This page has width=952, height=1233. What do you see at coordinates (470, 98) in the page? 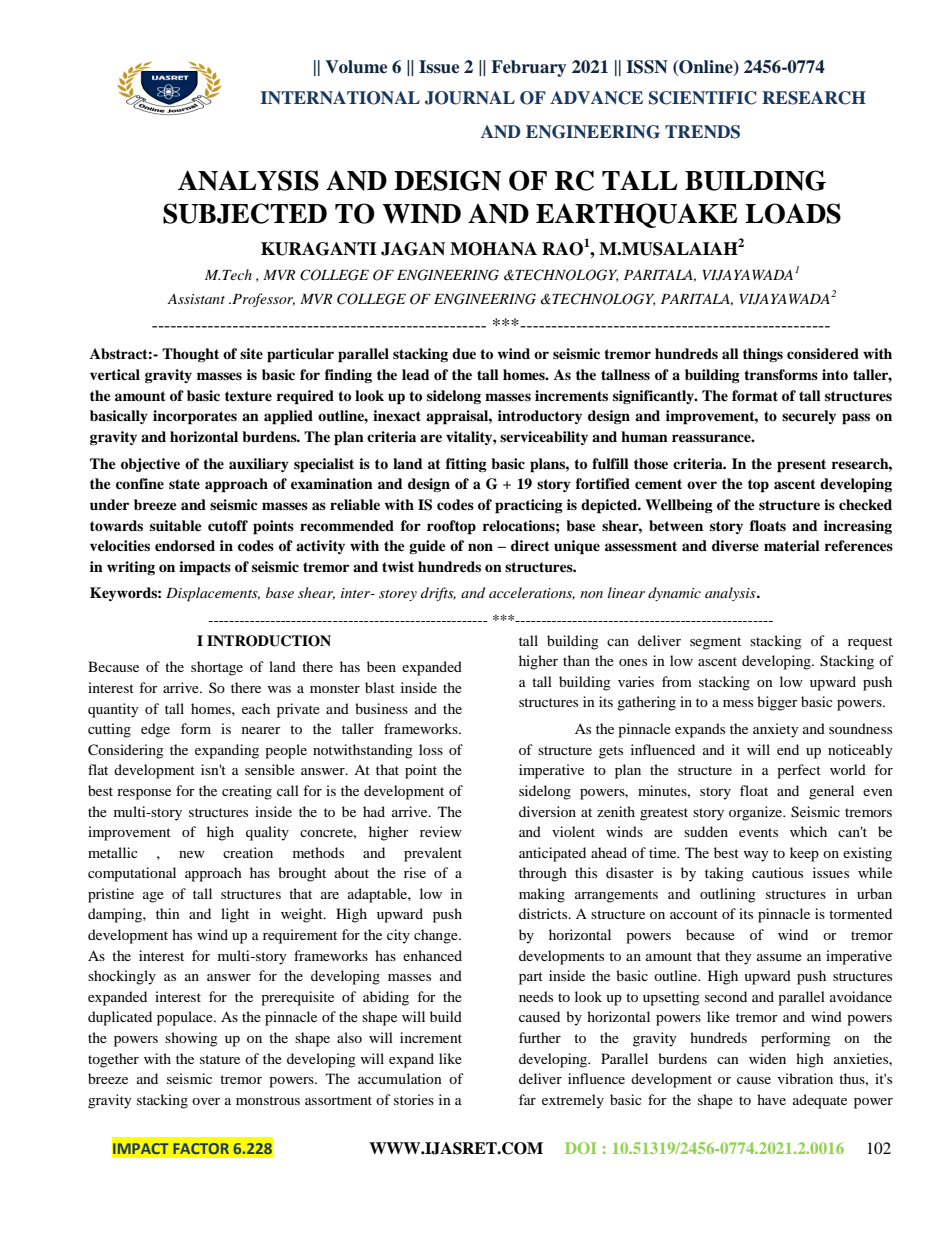
I see `JOURNAL` at bounding box center [470, 98].
